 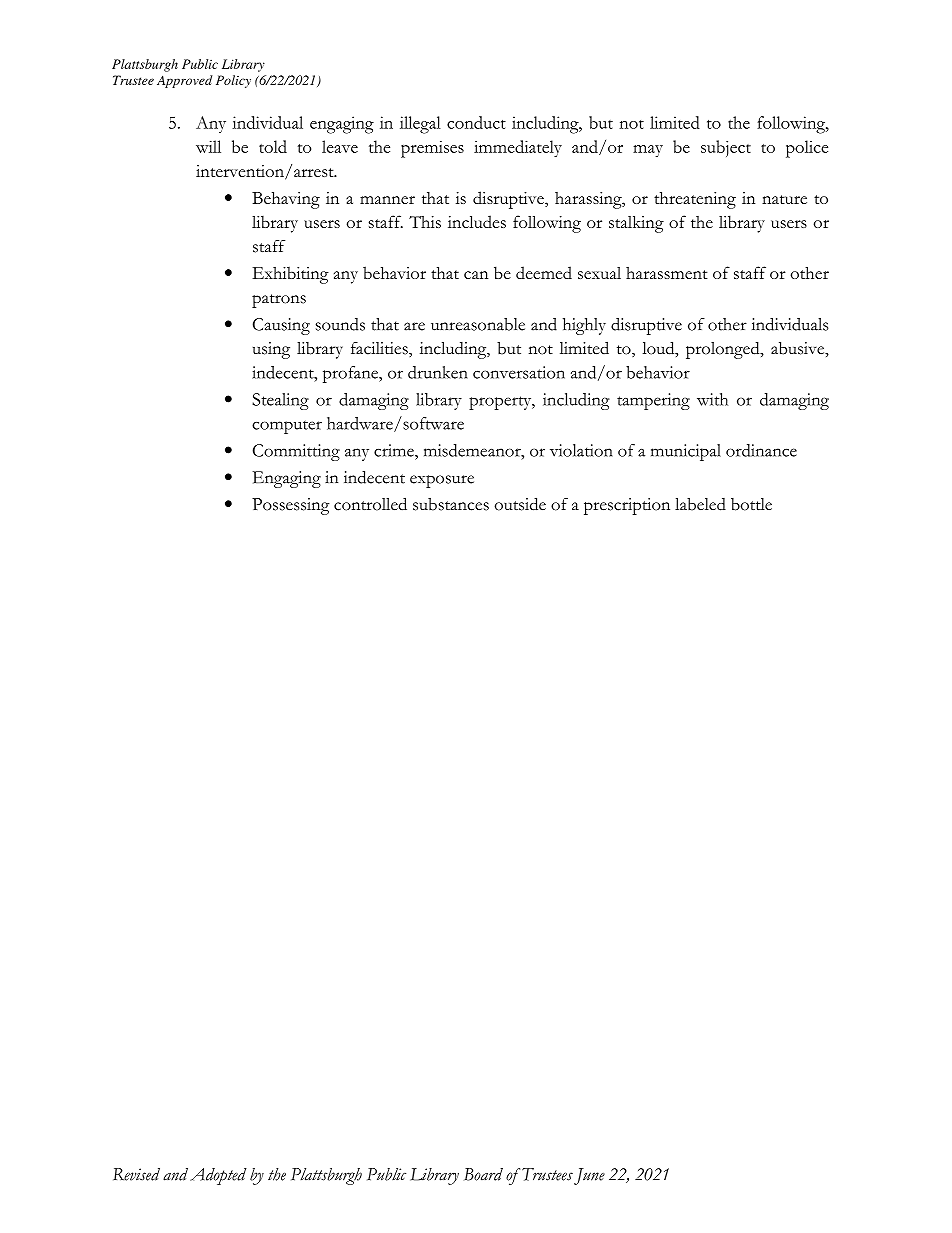 I want to click on harassment, so click(x=667, y=273).
